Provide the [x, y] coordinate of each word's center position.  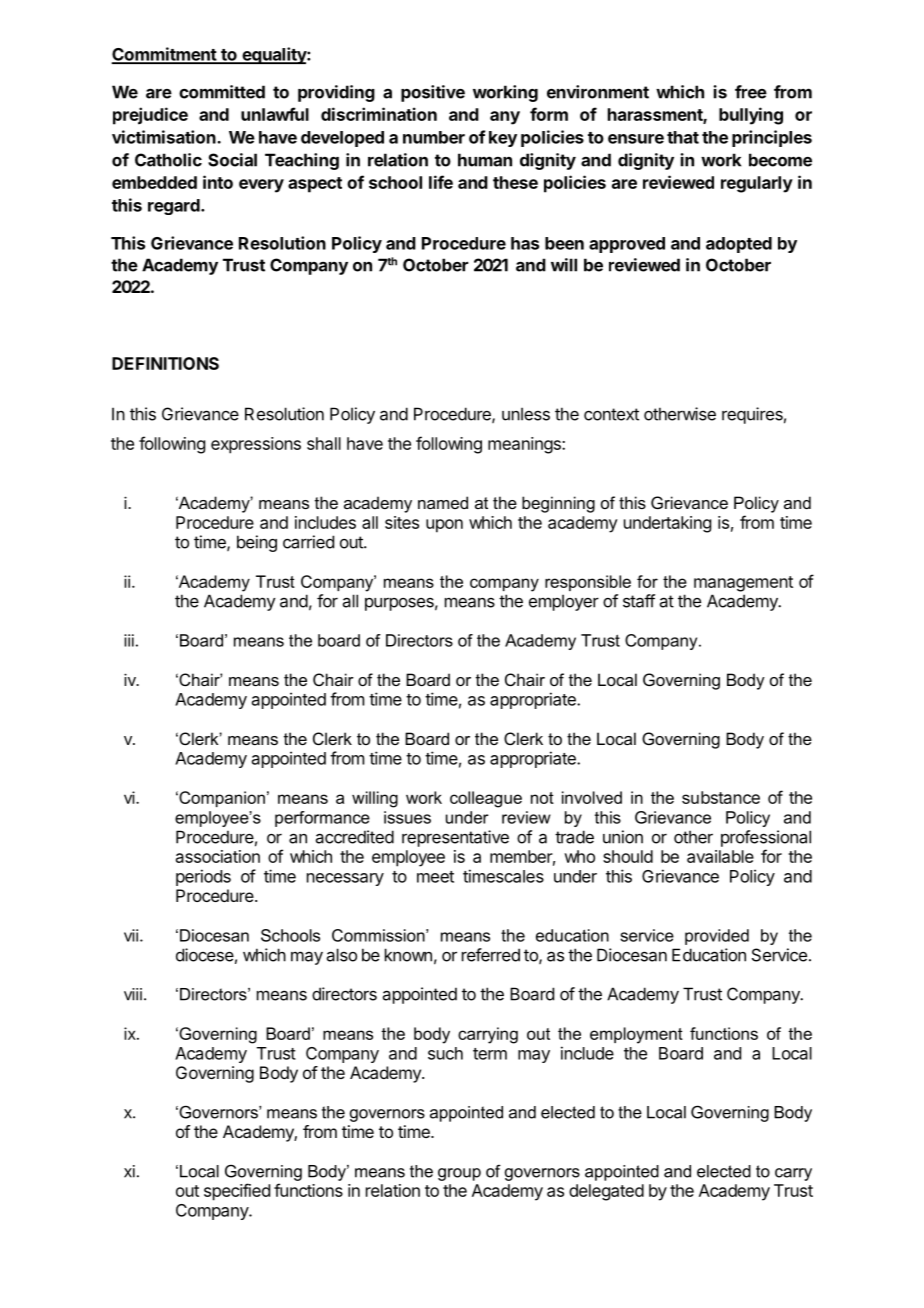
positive [433, 93]
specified [237, 1192]
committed [222, 92]
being [257, 543]
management [743, 584]
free [751, 92]
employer [564, 602]
